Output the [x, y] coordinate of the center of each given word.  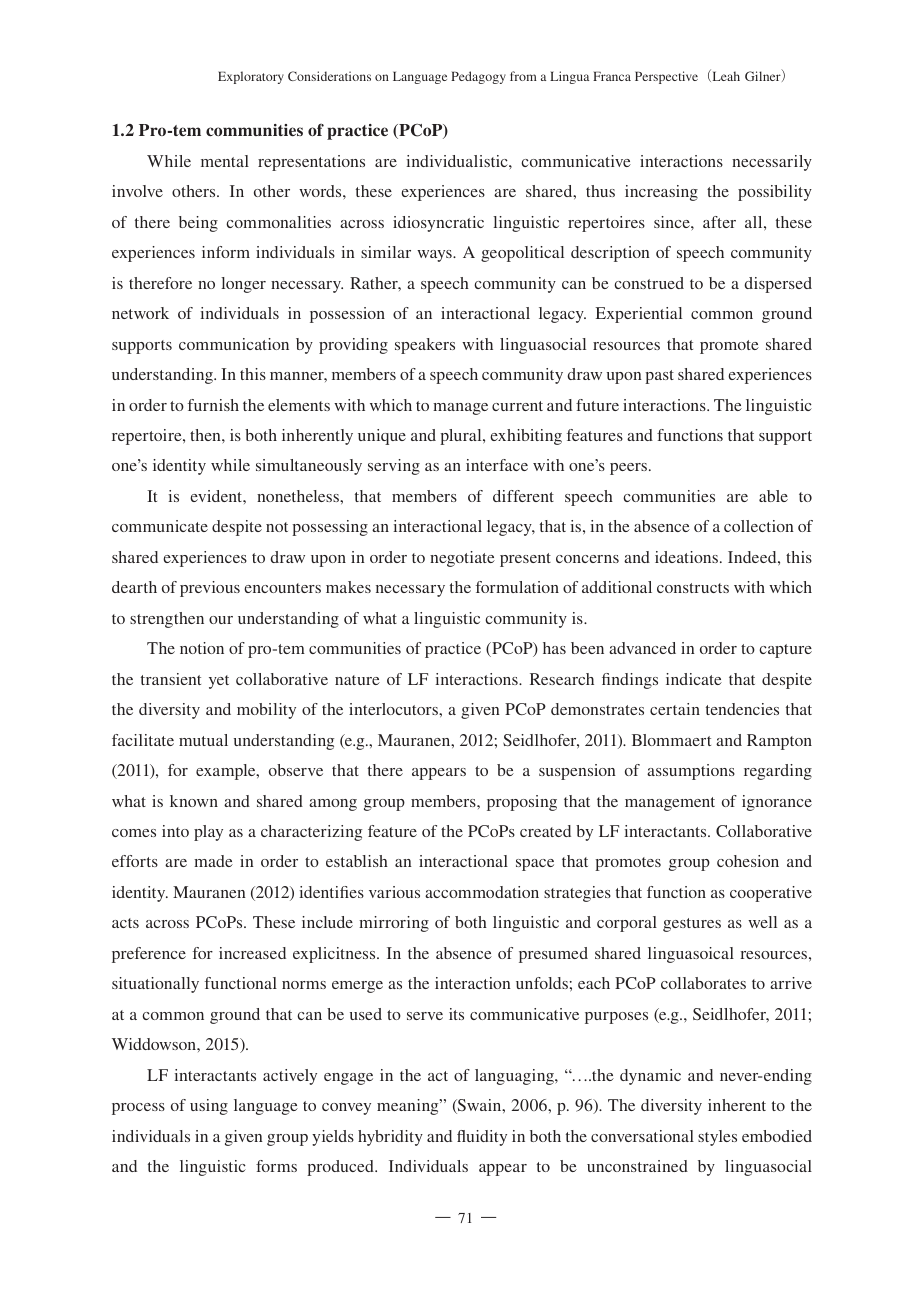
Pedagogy [478, 77]
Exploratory [251, 77]
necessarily [772, 163]
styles [717, 1138]
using [209, 1107]
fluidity [482, 1138]
